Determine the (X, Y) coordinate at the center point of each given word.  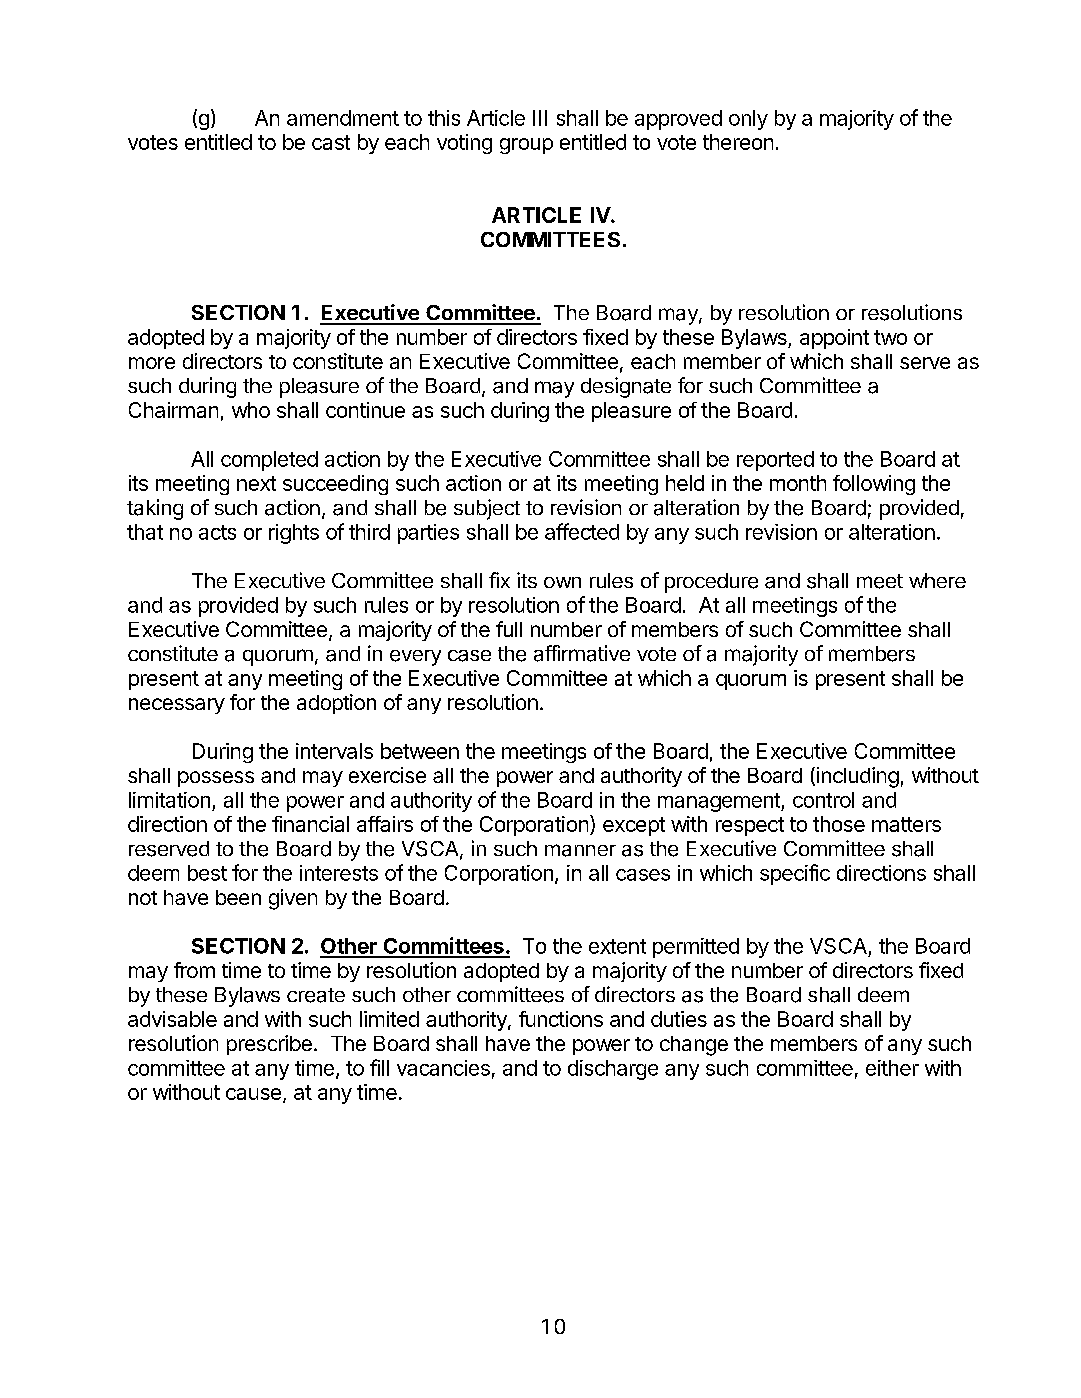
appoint (834, 339)
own (562, 582)
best (207, 873)
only (748, 120)
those (839, 824)
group (526, 146)
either (892, 1068)
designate (626, 387)
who (251, 410)
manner (580, 850)
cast (331, 142)
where (937, 580)
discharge (613, 1070)
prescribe (269, 1045)
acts (217, 532)
